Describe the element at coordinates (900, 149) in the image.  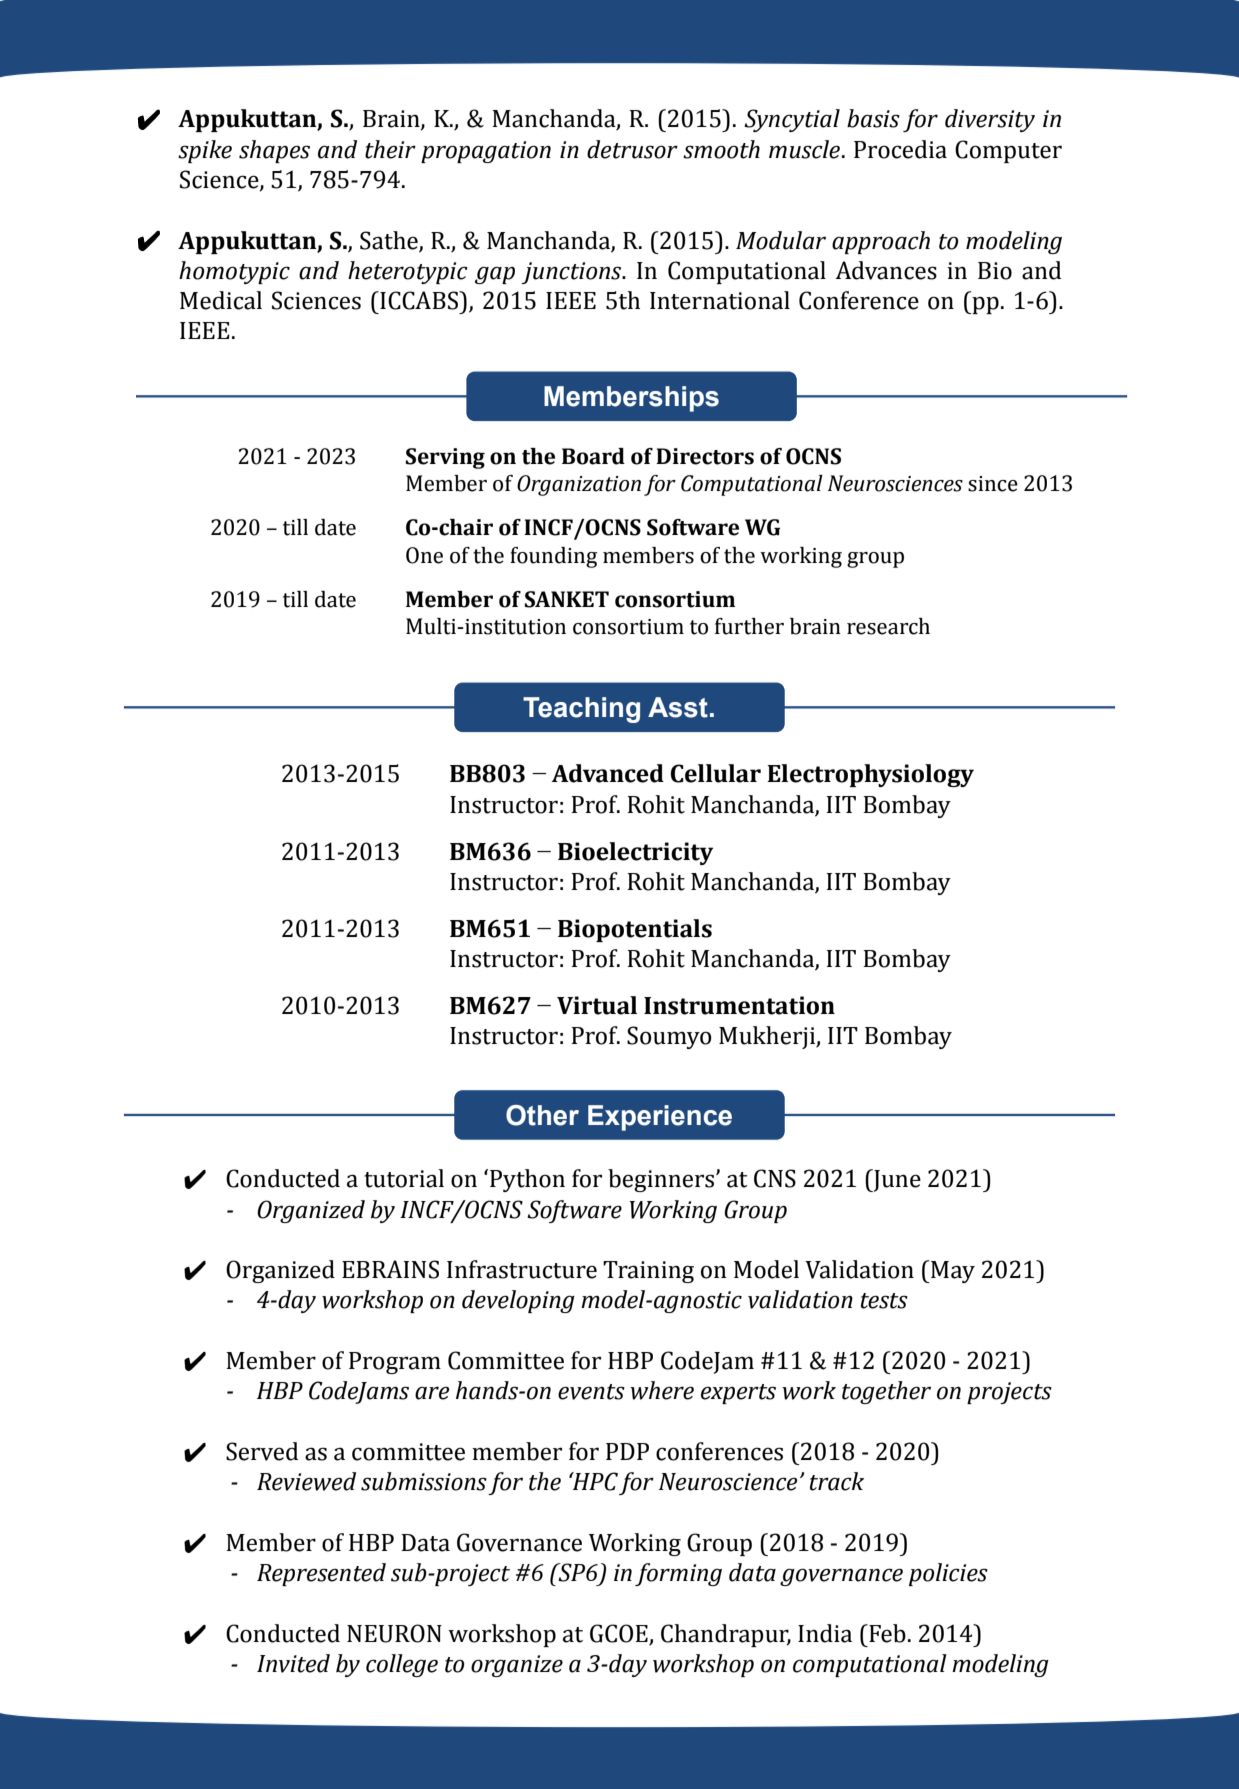
I see `Procedia` at that location.
